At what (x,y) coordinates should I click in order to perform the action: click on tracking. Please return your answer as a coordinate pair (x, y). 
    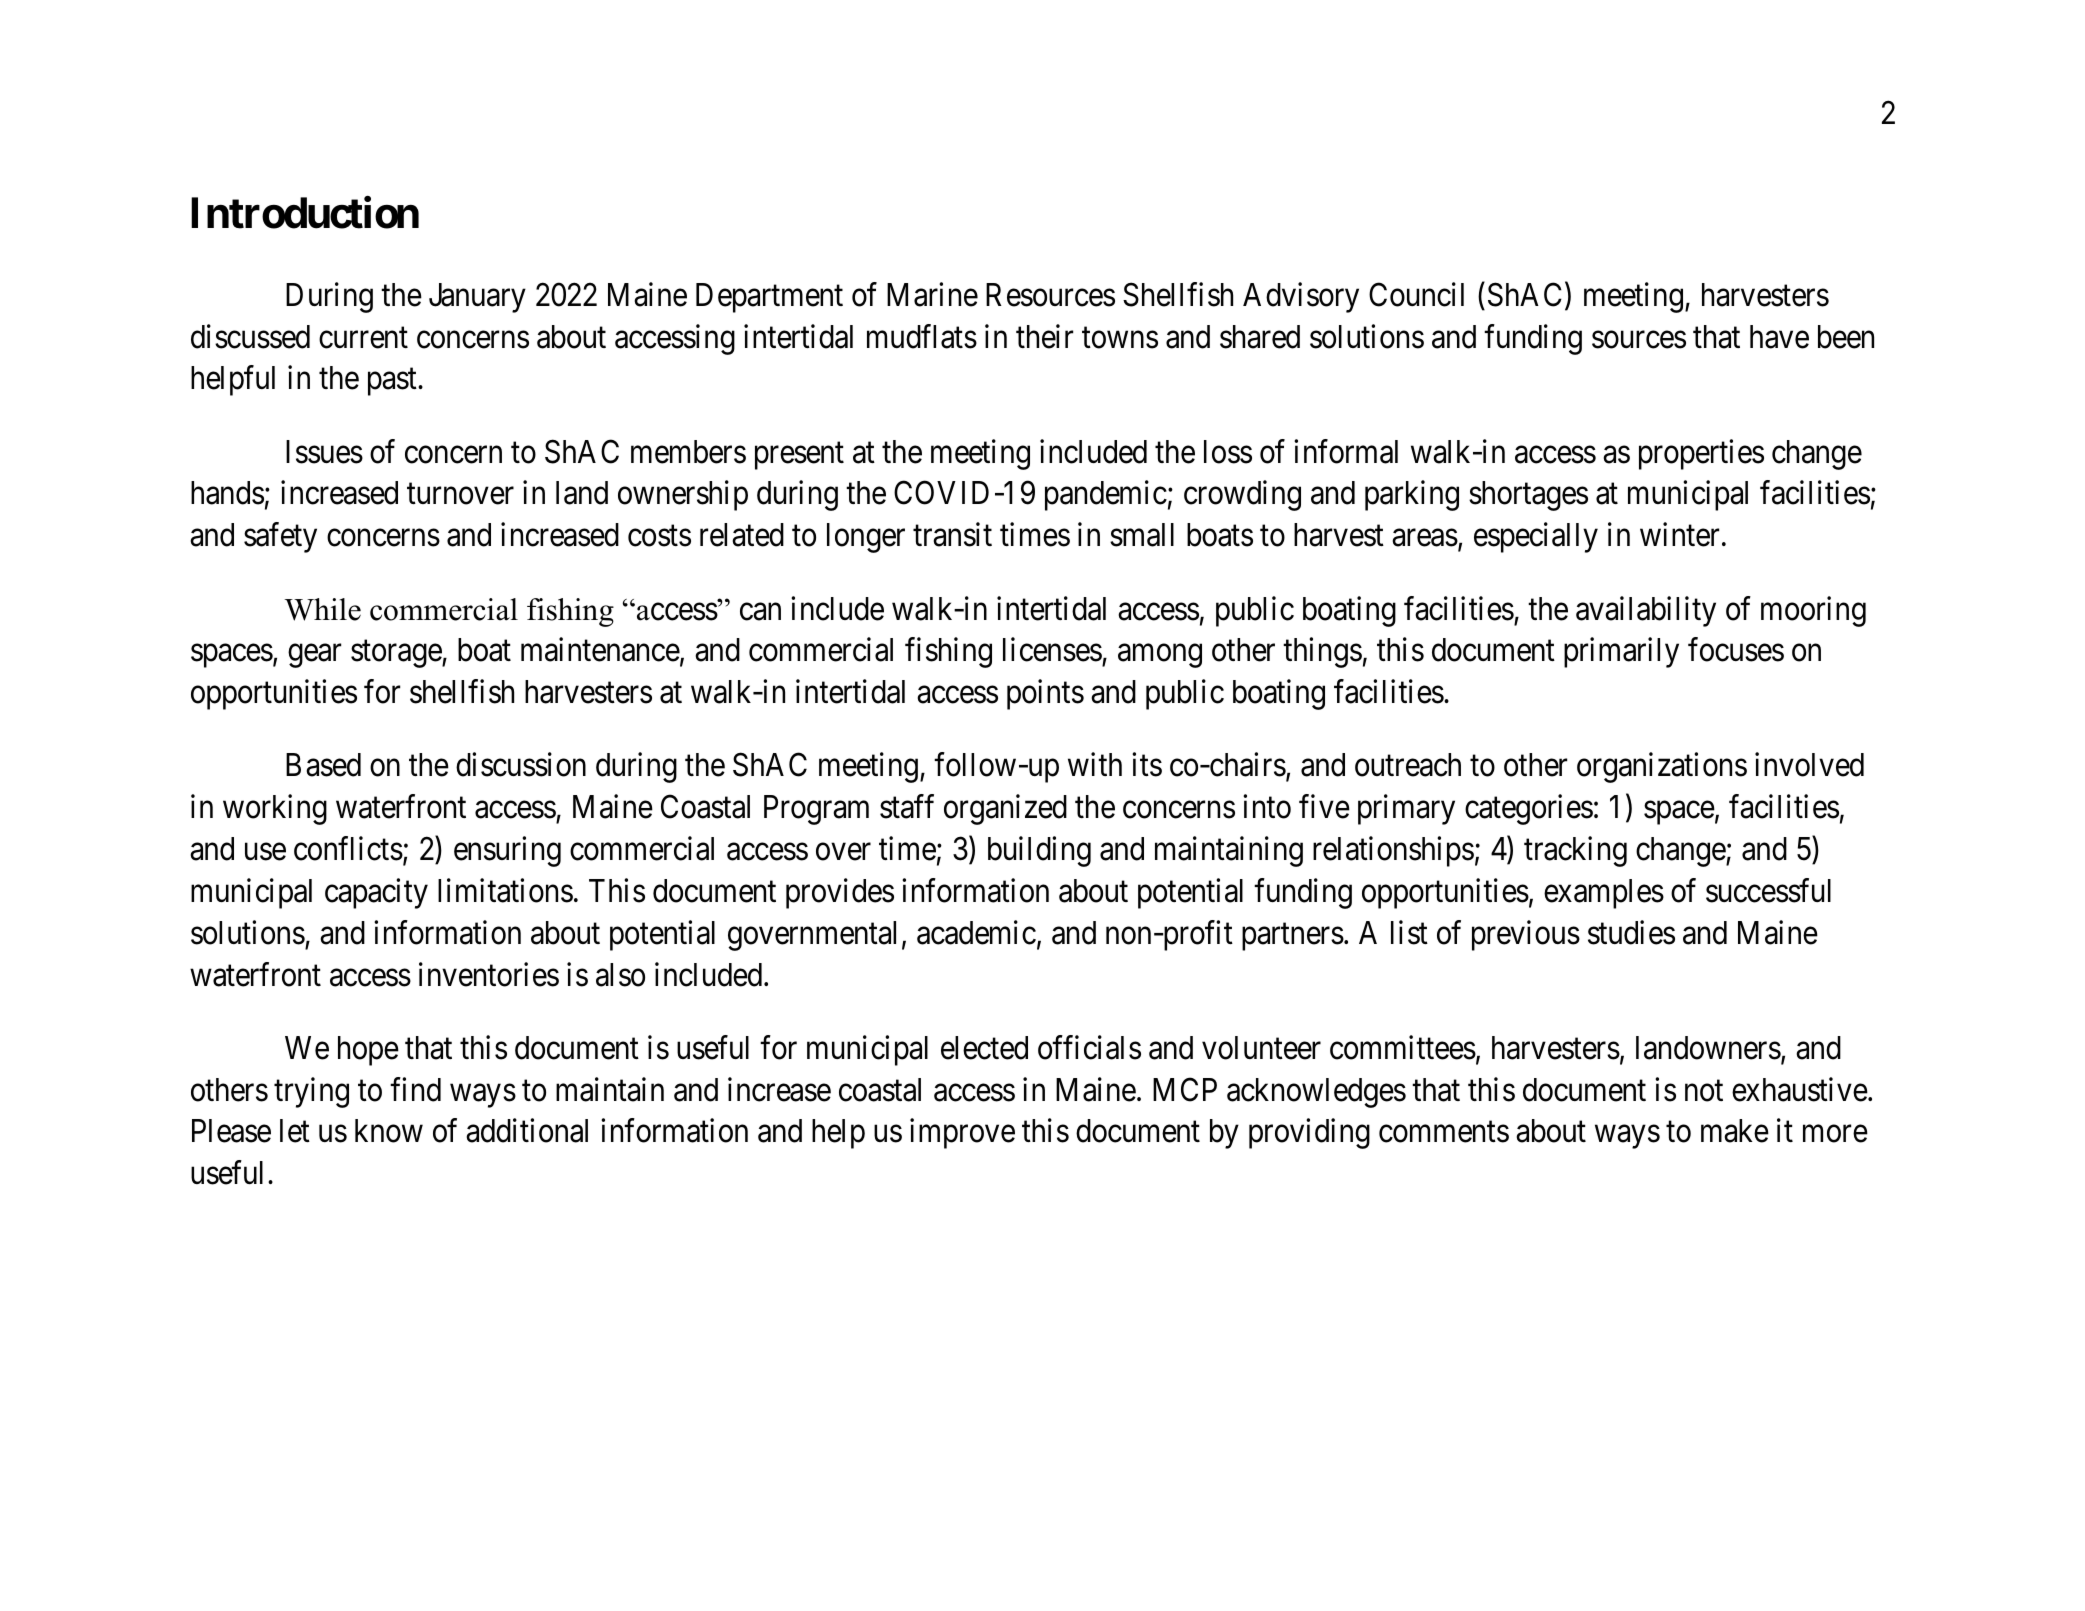
    Looking at the image, I should click on (1575, 852).
